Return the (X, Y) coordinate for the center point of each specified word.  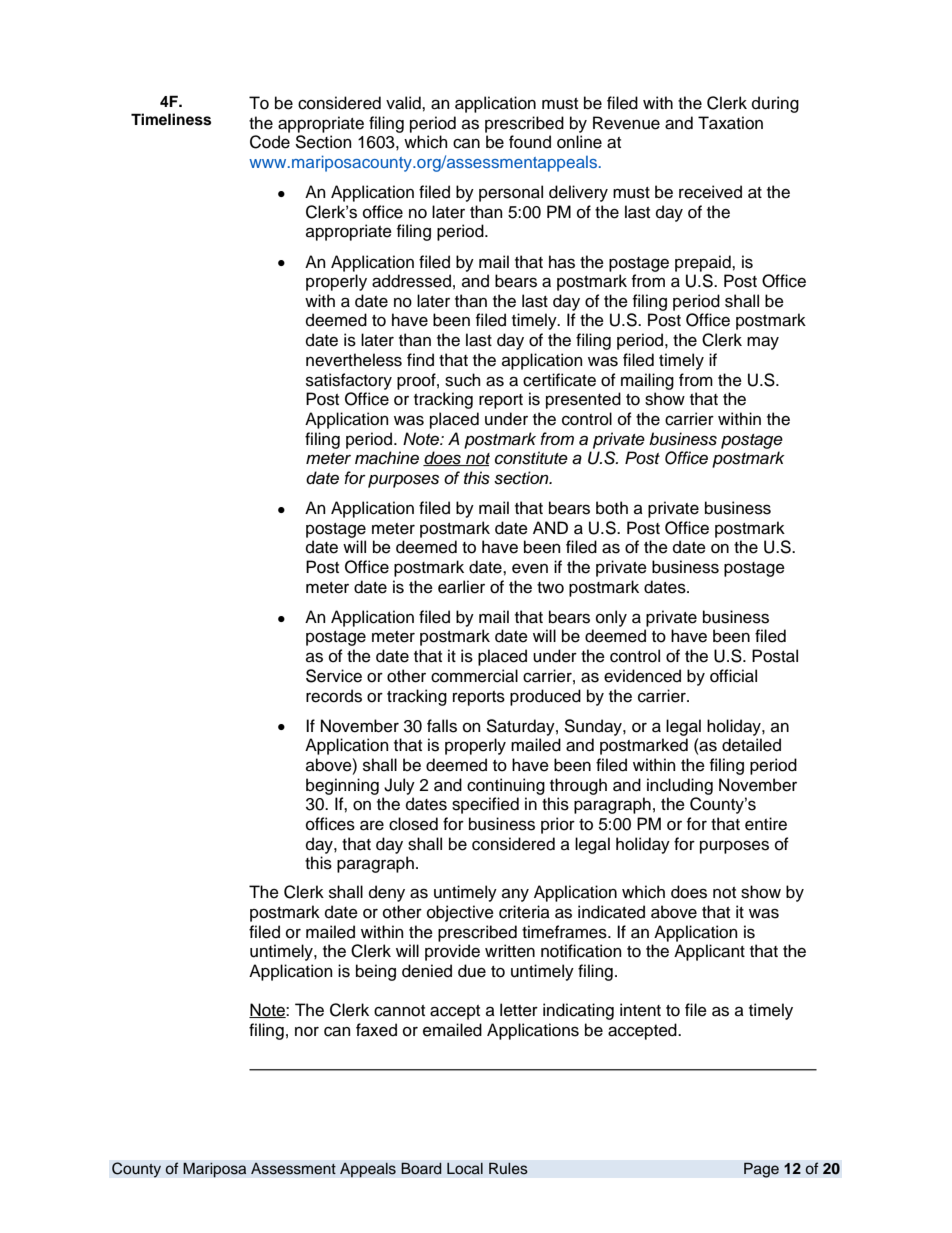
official (733, 676)
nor (307, 1032)
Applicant (709, 952)
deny (387, 893)
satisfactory (349, 381)
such (463, 380)
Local (465, 1168)
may (763, 343)
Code (270, 142)
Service (334, 676)
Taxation (730, 123)
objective (460, 913)
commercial (474, 676)
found (530, 142)
